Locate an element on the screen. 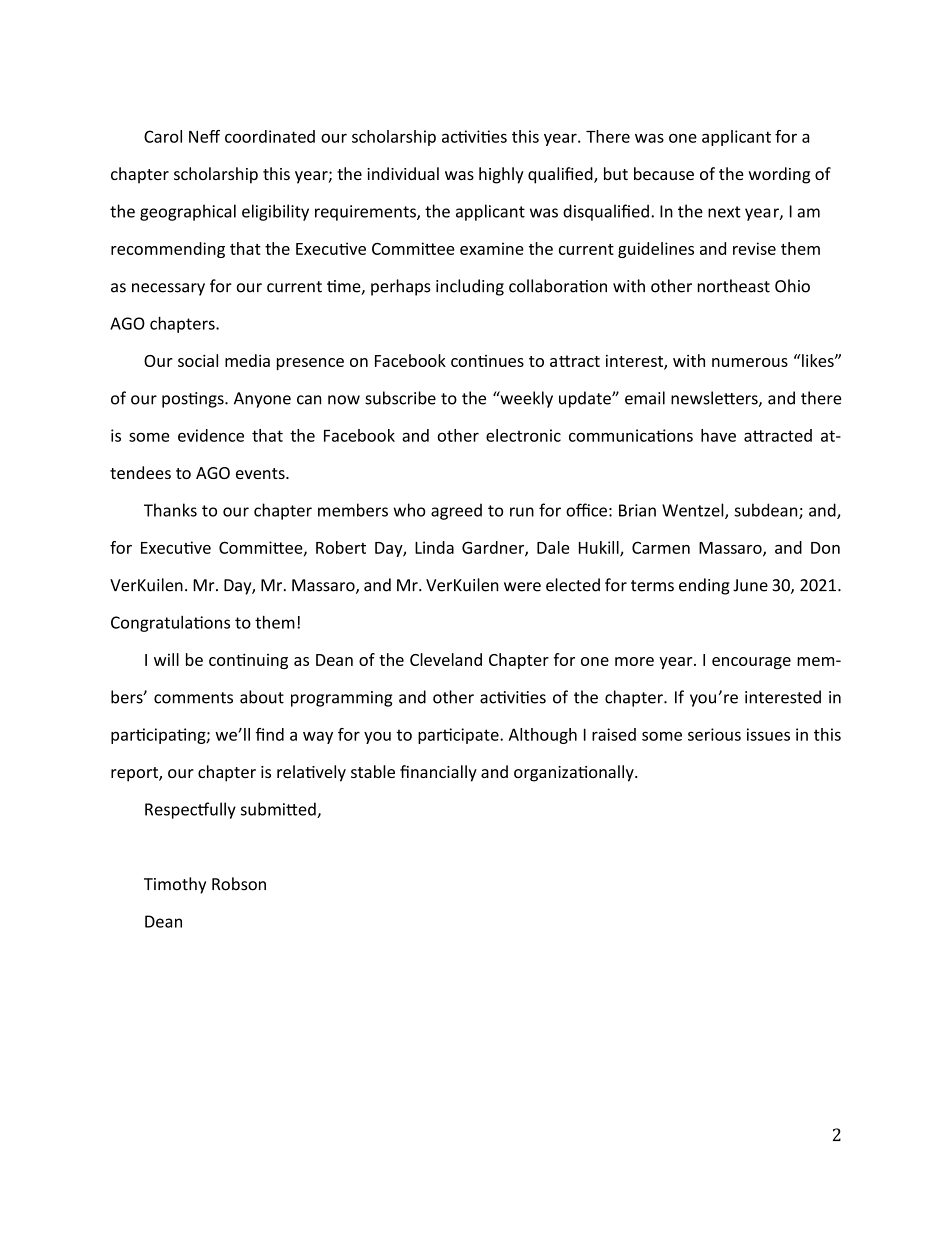 The image size is (952, 1233). events is located at coordinates (261, 473).
